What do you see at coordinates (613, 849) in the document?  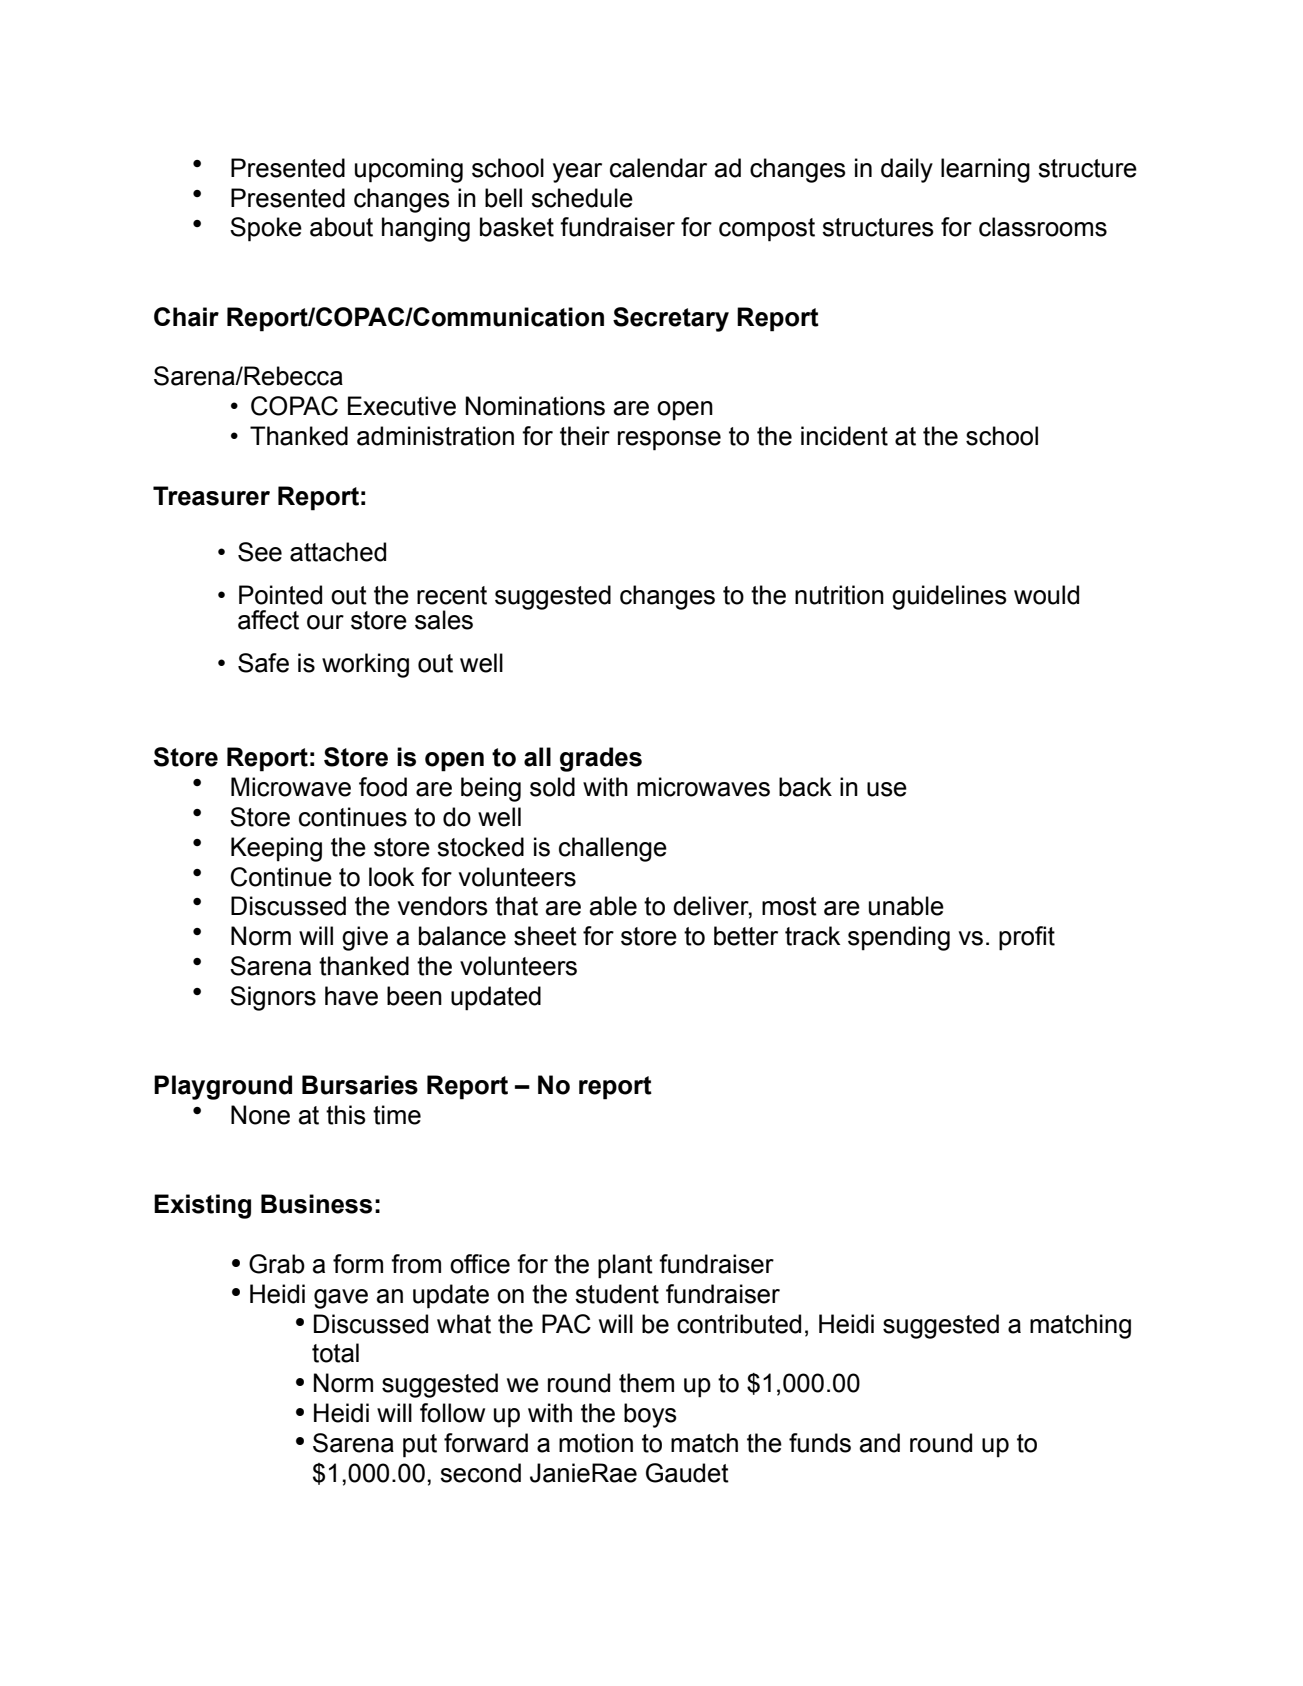 I see `challenge` at bounding box center [613, 849].
